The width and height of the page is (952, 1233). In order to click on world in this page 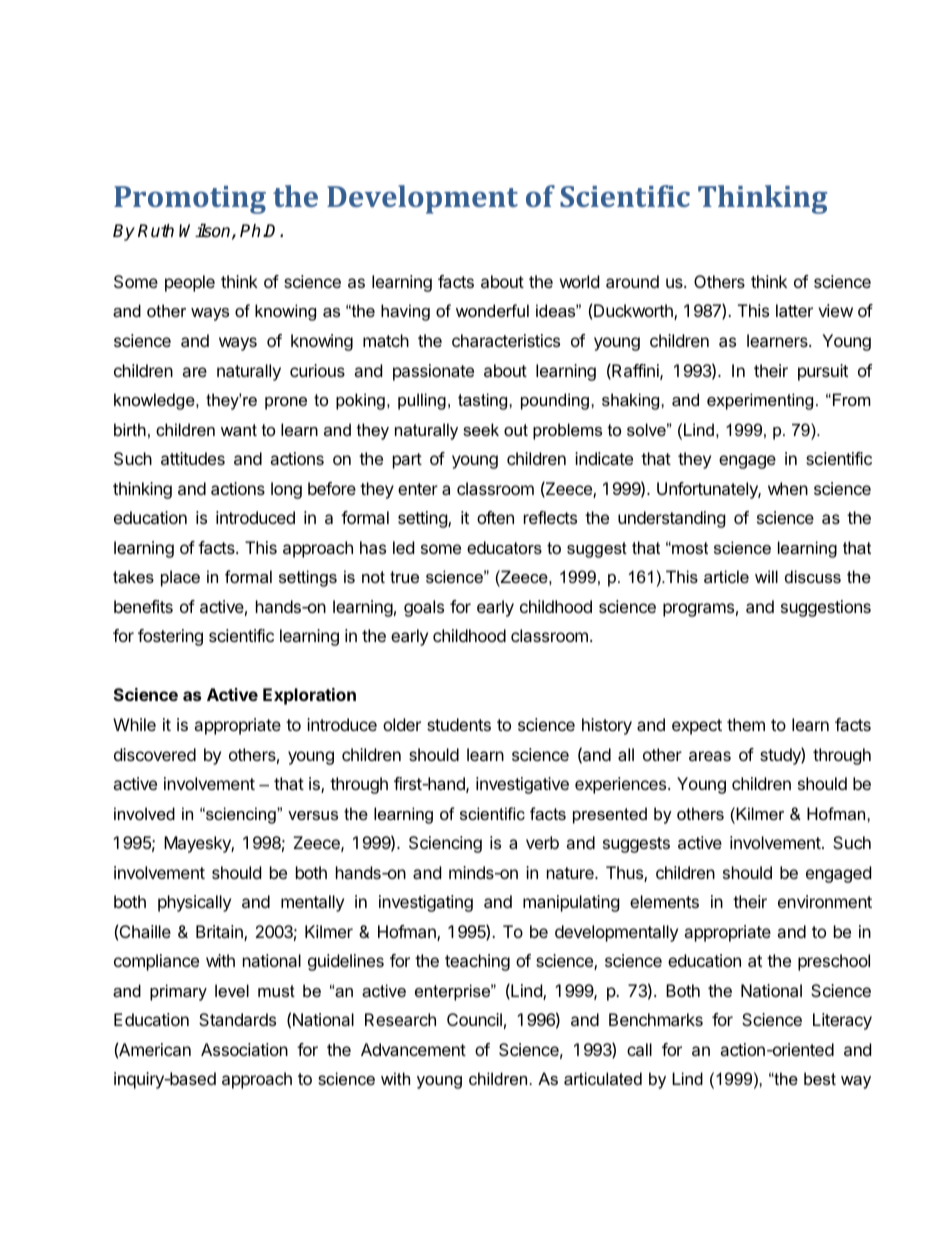, I will do `click(579, 281)`.
